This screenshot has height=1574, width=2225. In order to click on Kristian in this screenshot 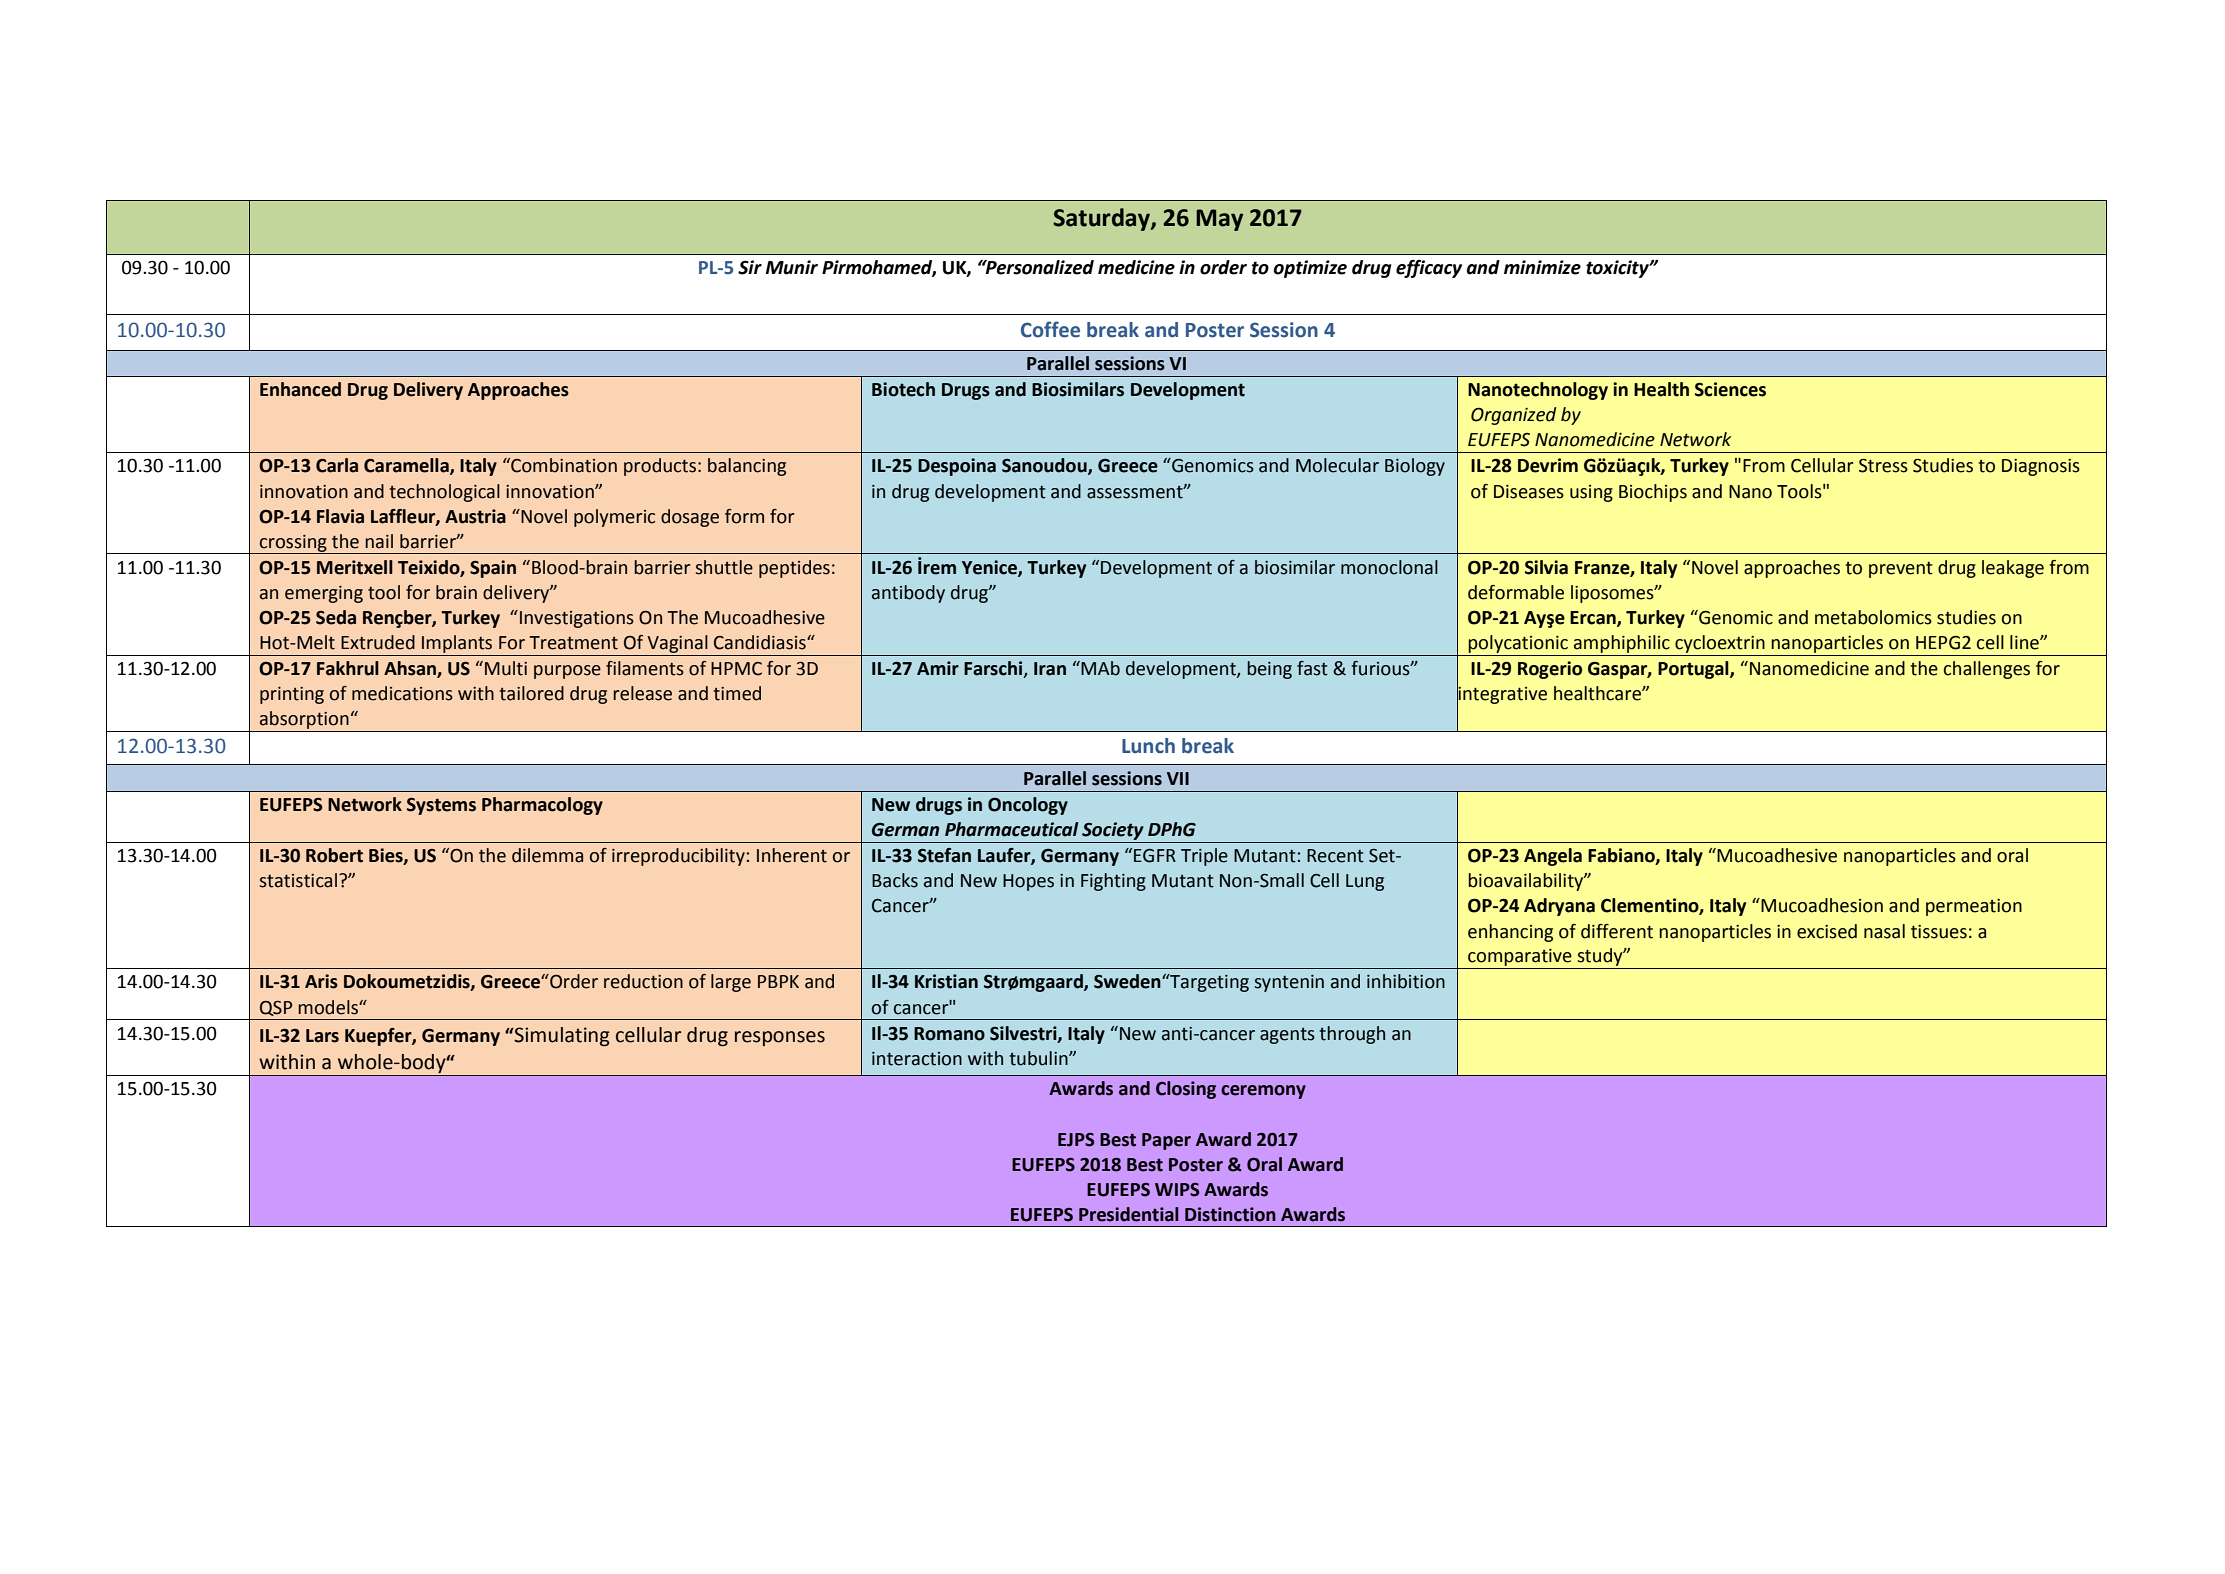, I will do `click(946, 981)`.
